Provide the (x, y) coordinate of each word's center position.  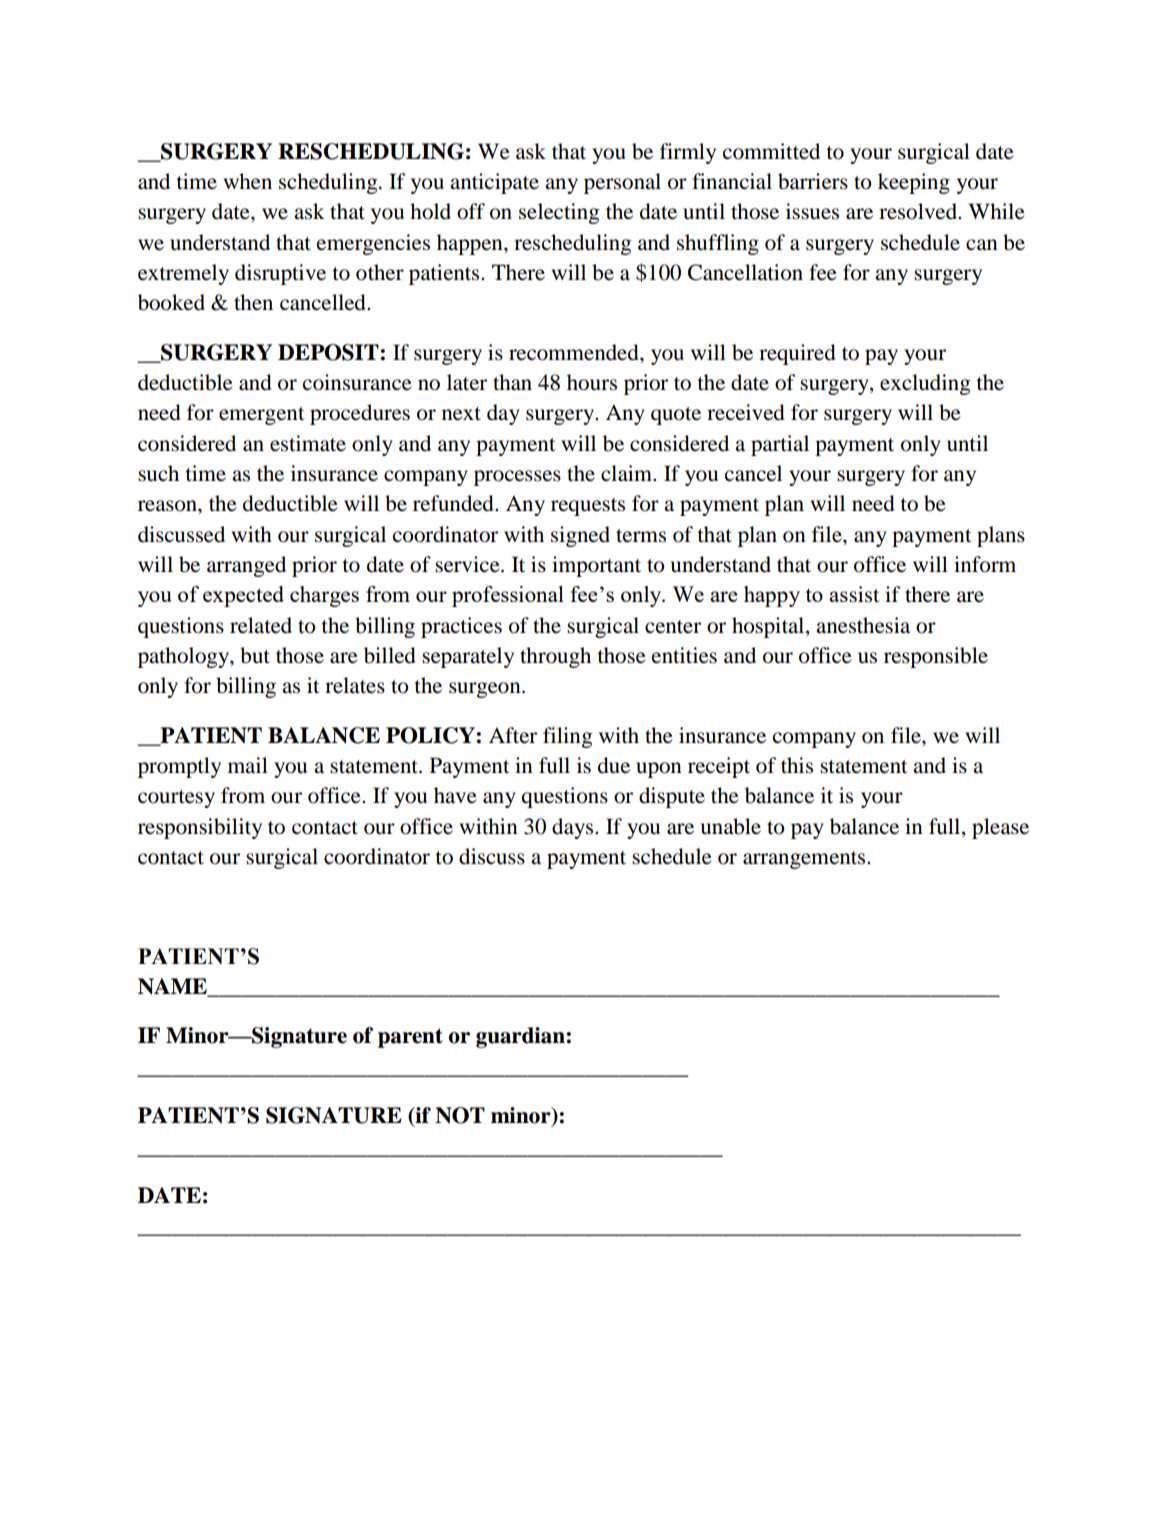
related (261, 625)
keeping (914, 183)
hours (592, 382)
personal (622, 183)
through (555, 657)
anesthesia (863, 625)
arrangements (805, 860)
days (574, 828)
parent (410, 1038)
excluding (925, 384)
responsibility (200, 828)
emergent (262, 416)
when (247, 181)
